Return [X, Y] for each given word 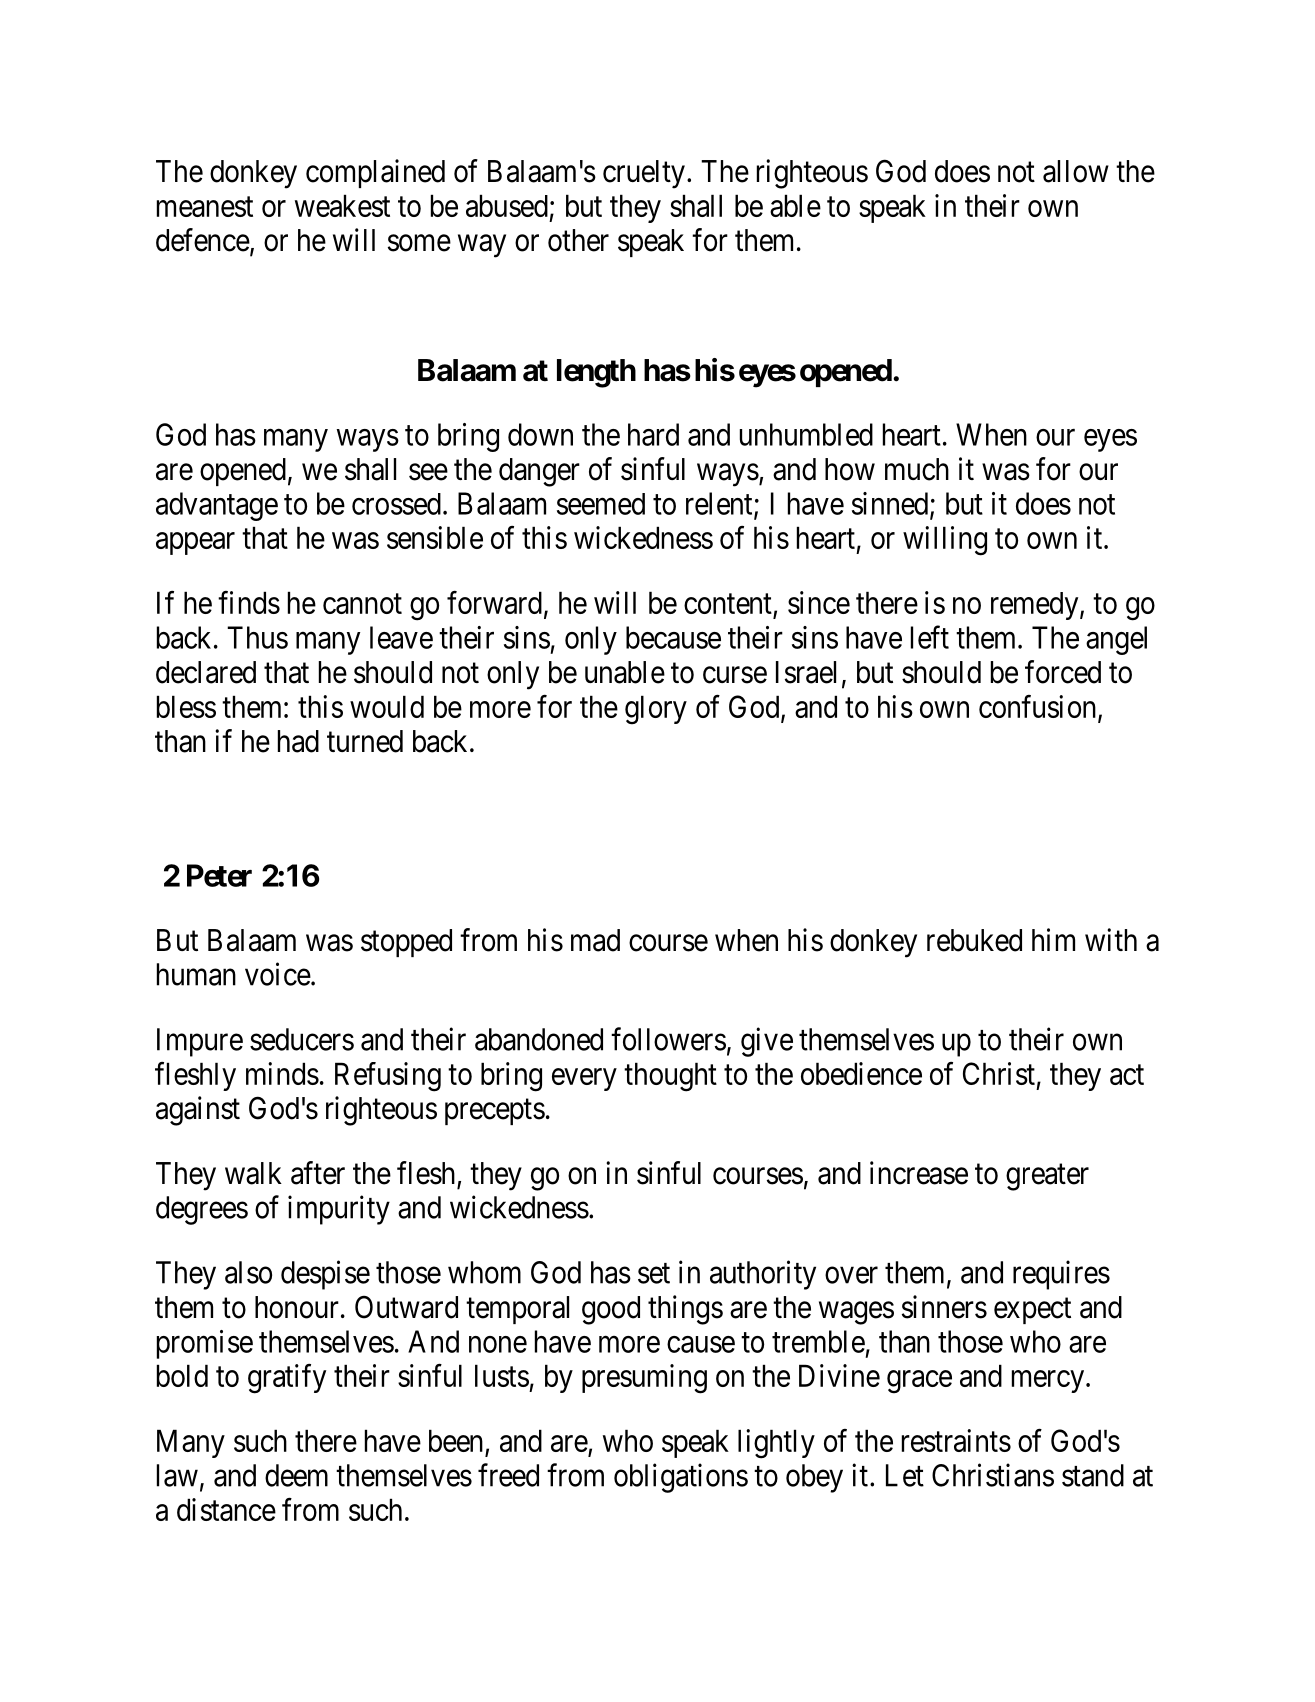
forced [1063, 672]
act [1127, 1075]
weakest [342, 205]
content [729, 605]
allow [1076, 171]
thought [670, 1077]
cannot [362, 604]
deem [296, 1475]
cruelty [644, 174]
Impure [200, 1042]
